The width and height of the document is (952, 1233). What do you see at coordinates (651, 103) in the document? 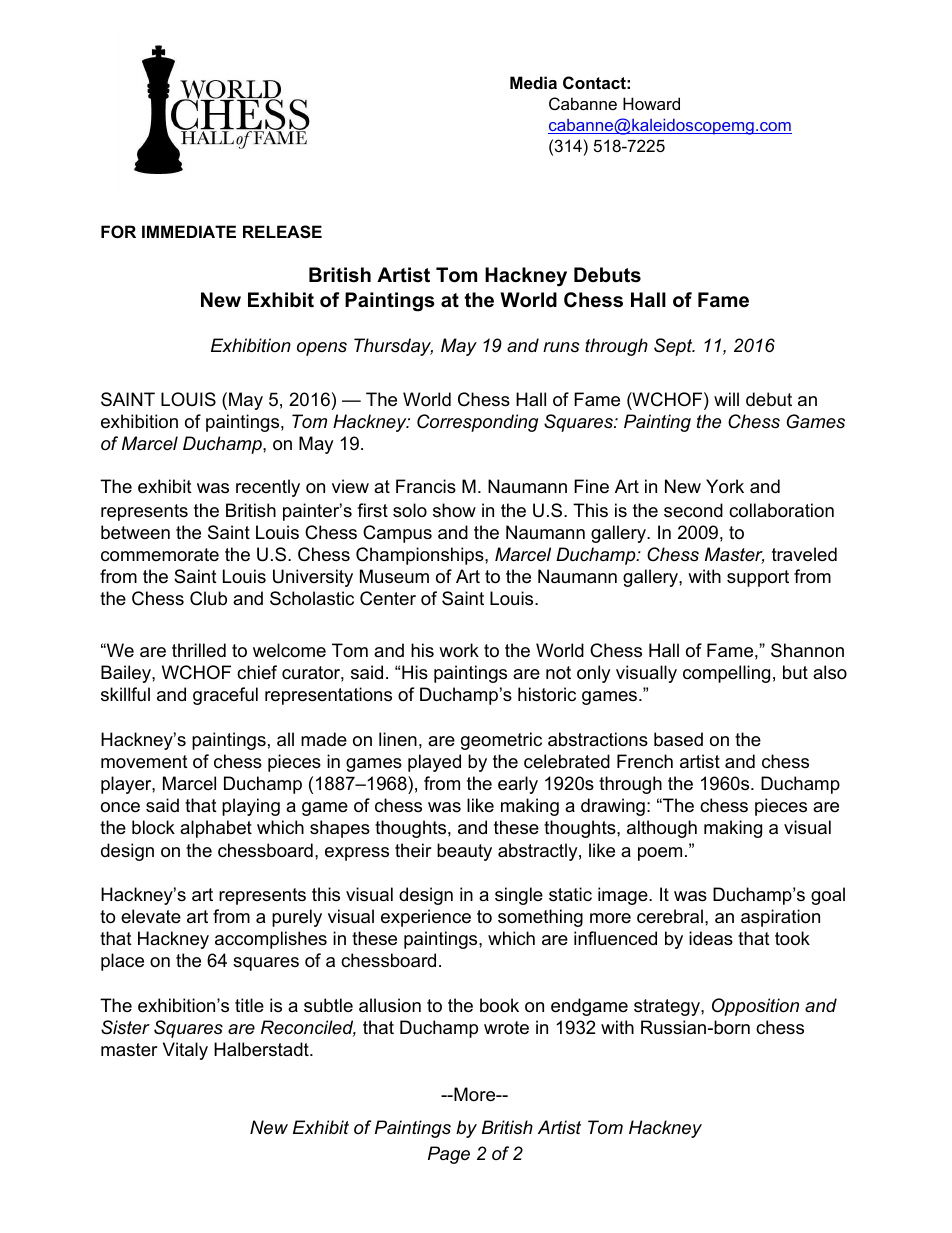
I see `Howard` at bounding box center [651, 103].
